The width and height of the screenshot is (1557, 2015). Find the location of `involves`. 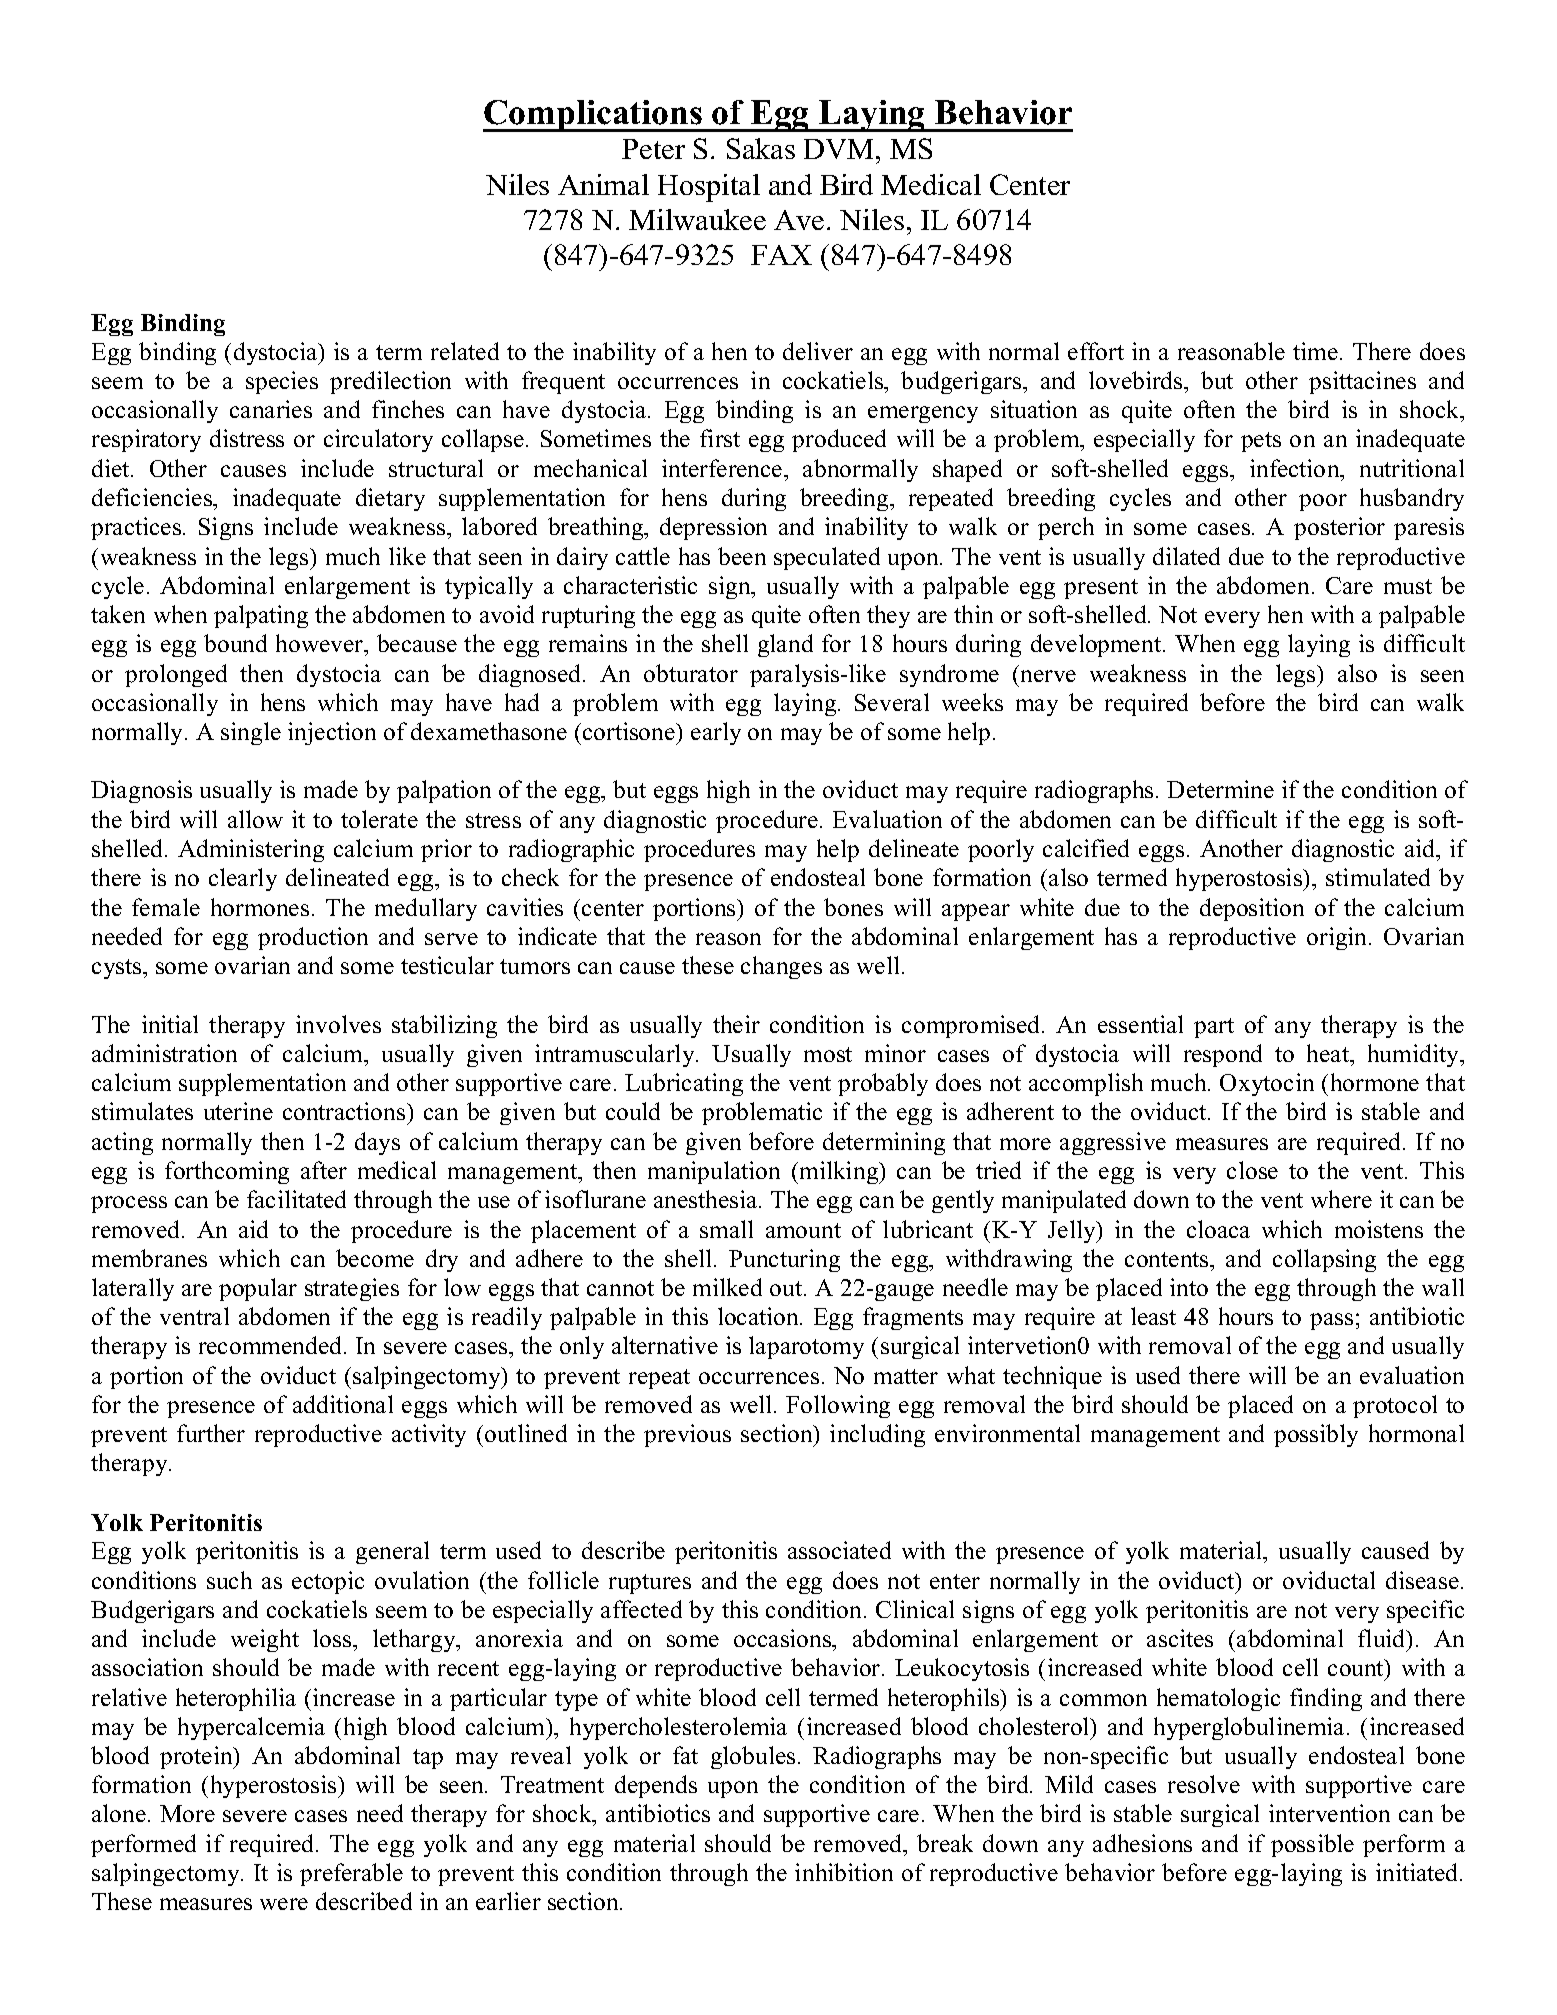

involves is located at coordinates (338, 1024).
